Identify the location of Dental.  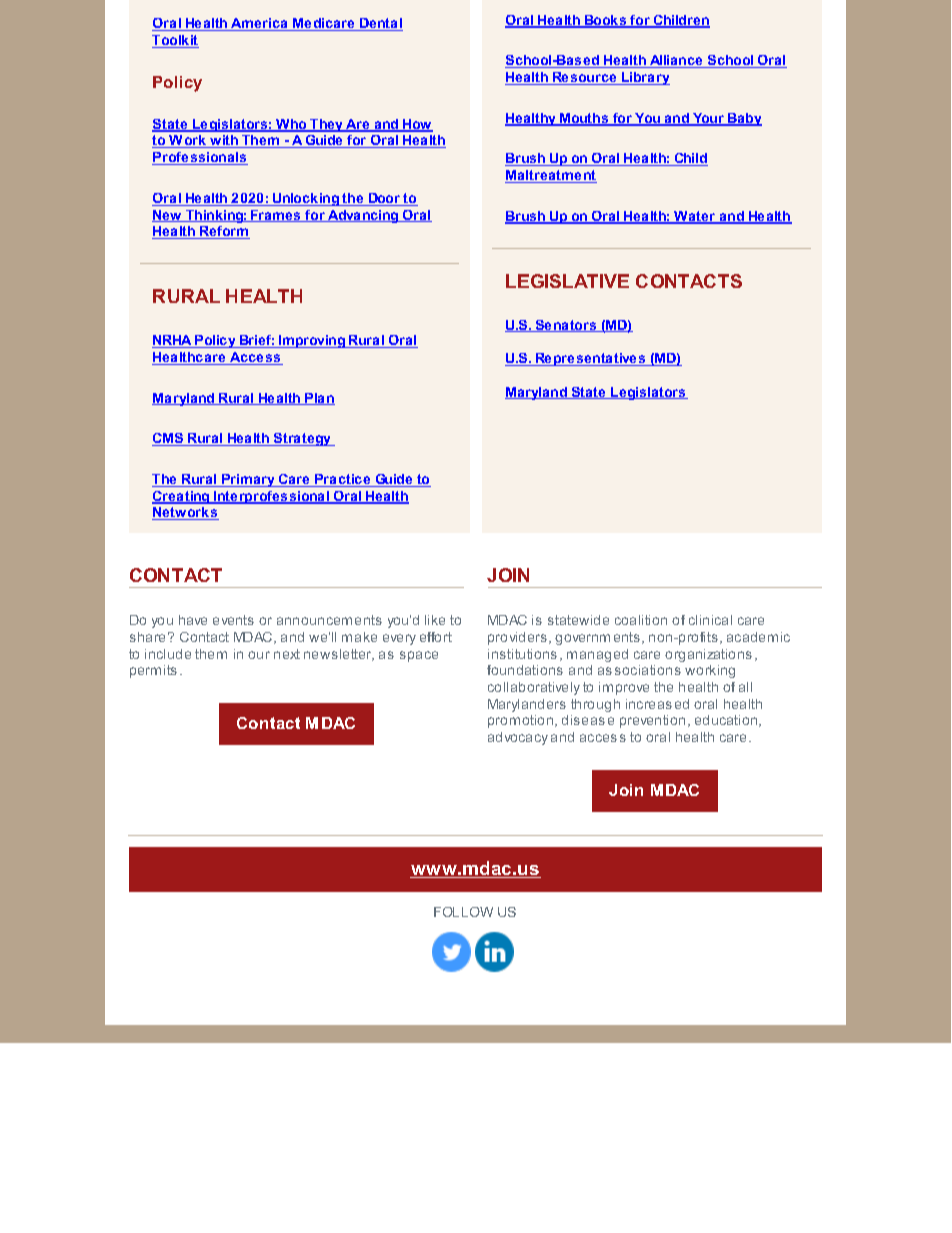
(380, 24).
